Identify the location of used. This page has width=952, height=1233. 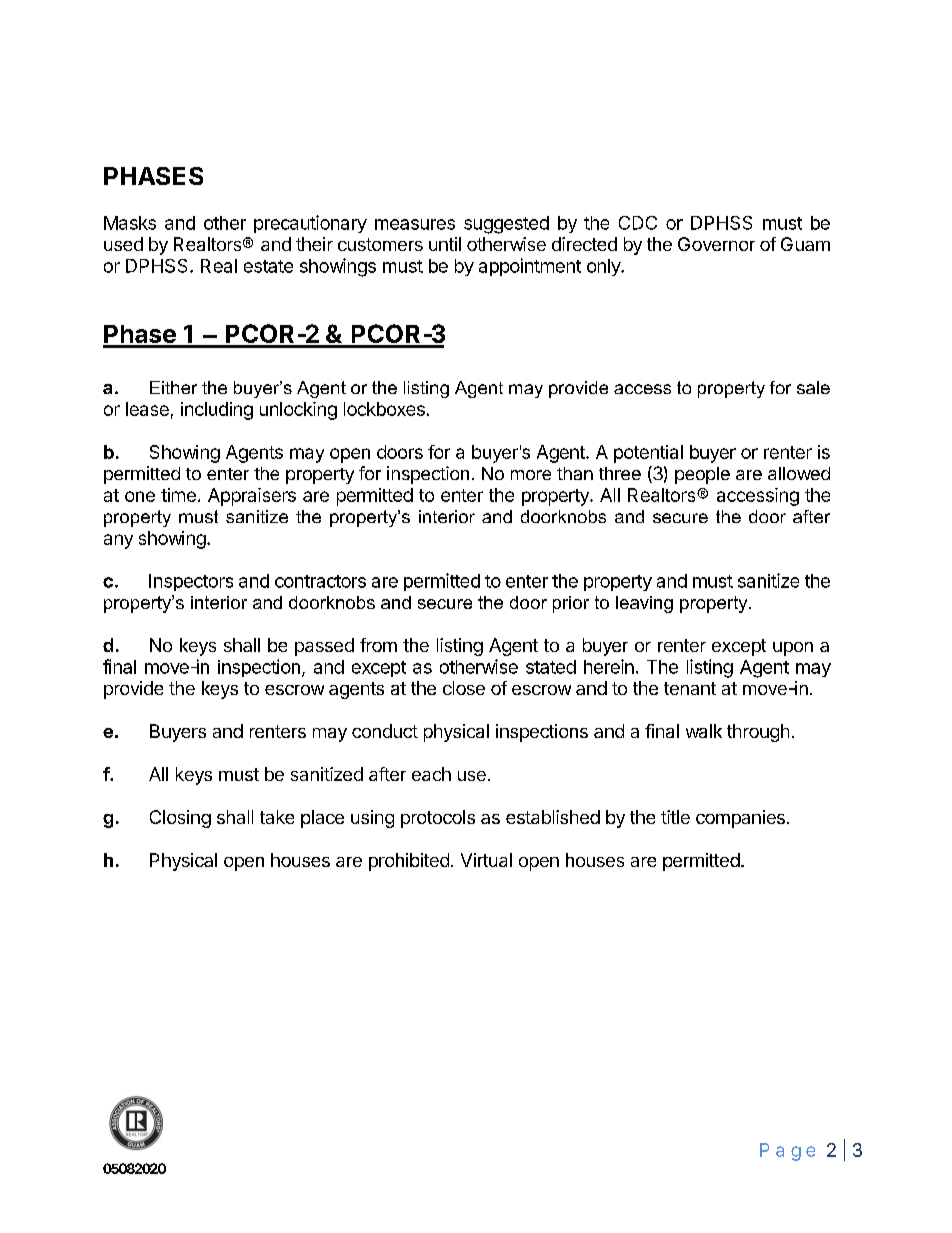
(123, 244).
